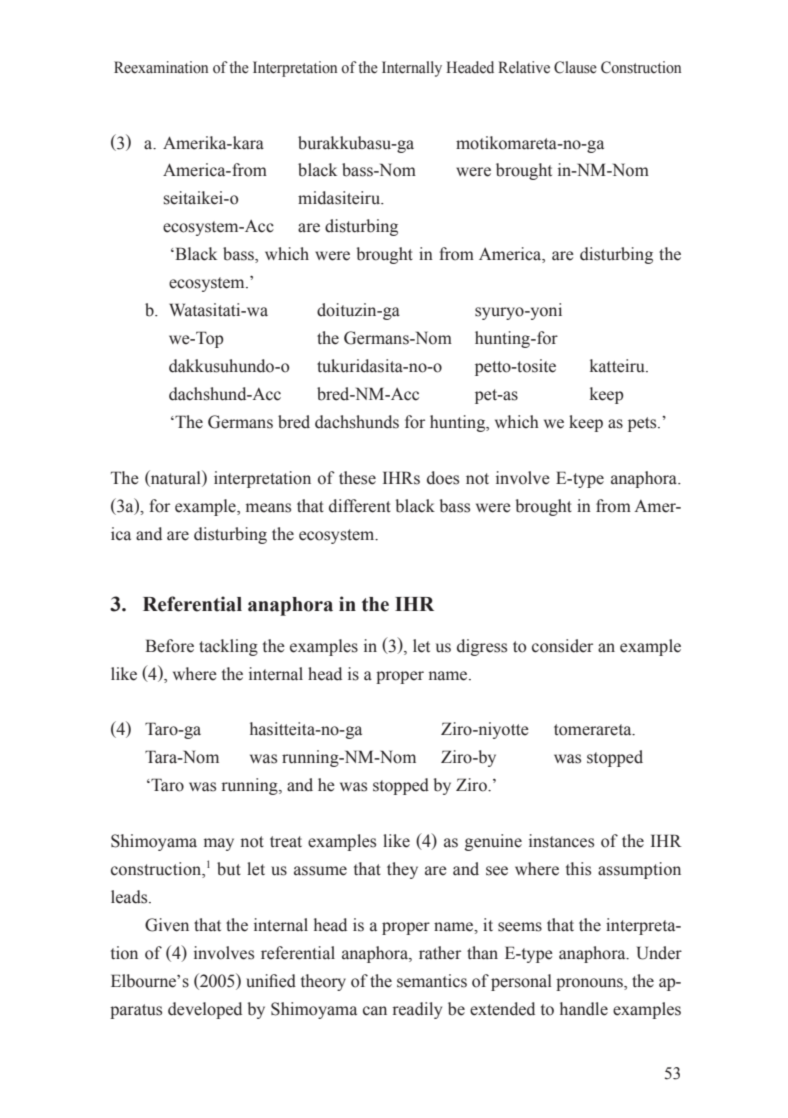 The height and width of the document is (1118, 788). I want to click on semantics, so click(432, 981).
